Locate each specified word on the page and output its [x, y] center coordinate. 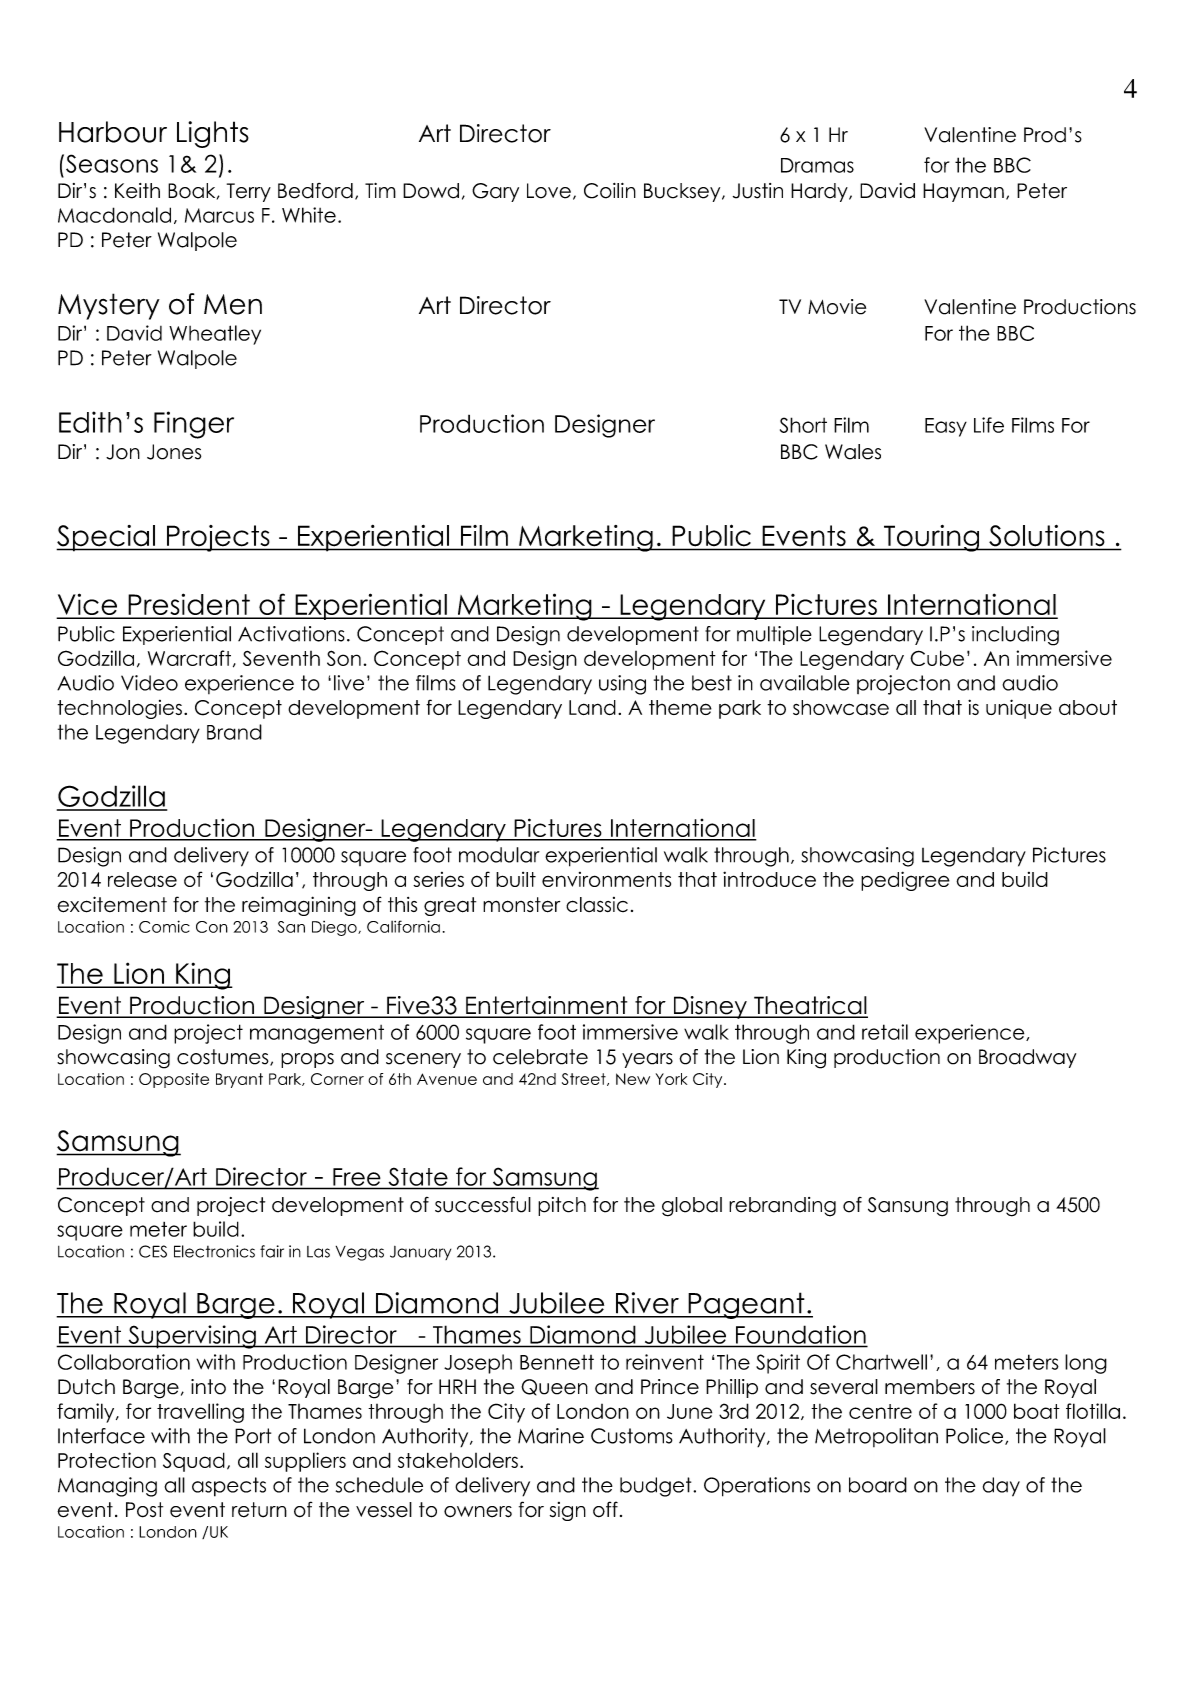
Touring [932, 538]
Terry [249, 192]
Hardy [820, 192]
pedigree [905, 881]
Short [803, 425]
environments [606, 879]
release [142, 879]
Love [549, 191]
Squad [194, 1462]
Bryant [239, 1080]
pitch [562, 1206]
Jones [174, 452]
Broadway [1027, 1058]
